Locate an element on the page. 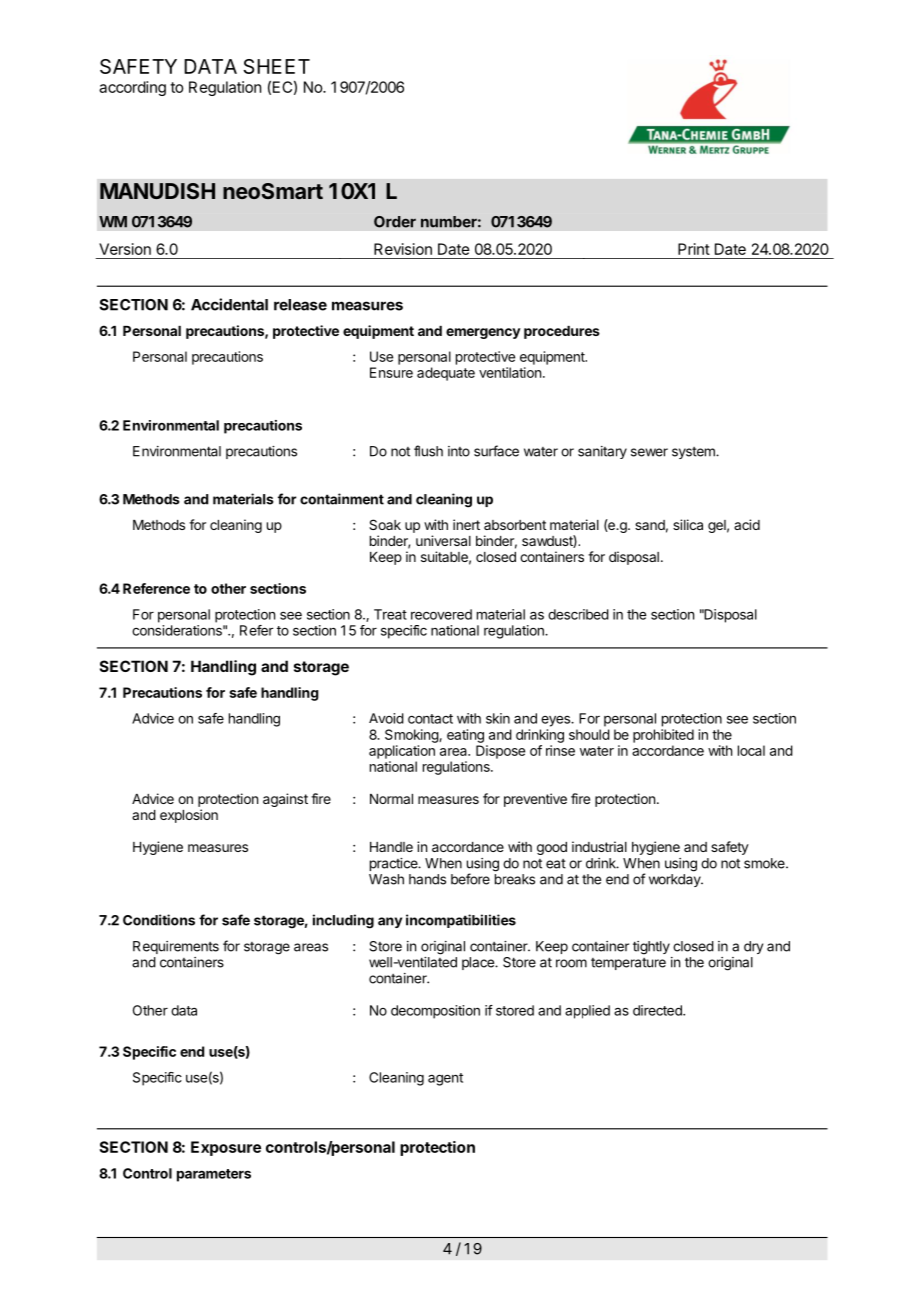 This image has width=924, height=1308. Exposure is located at coordinates (226, 1148).
